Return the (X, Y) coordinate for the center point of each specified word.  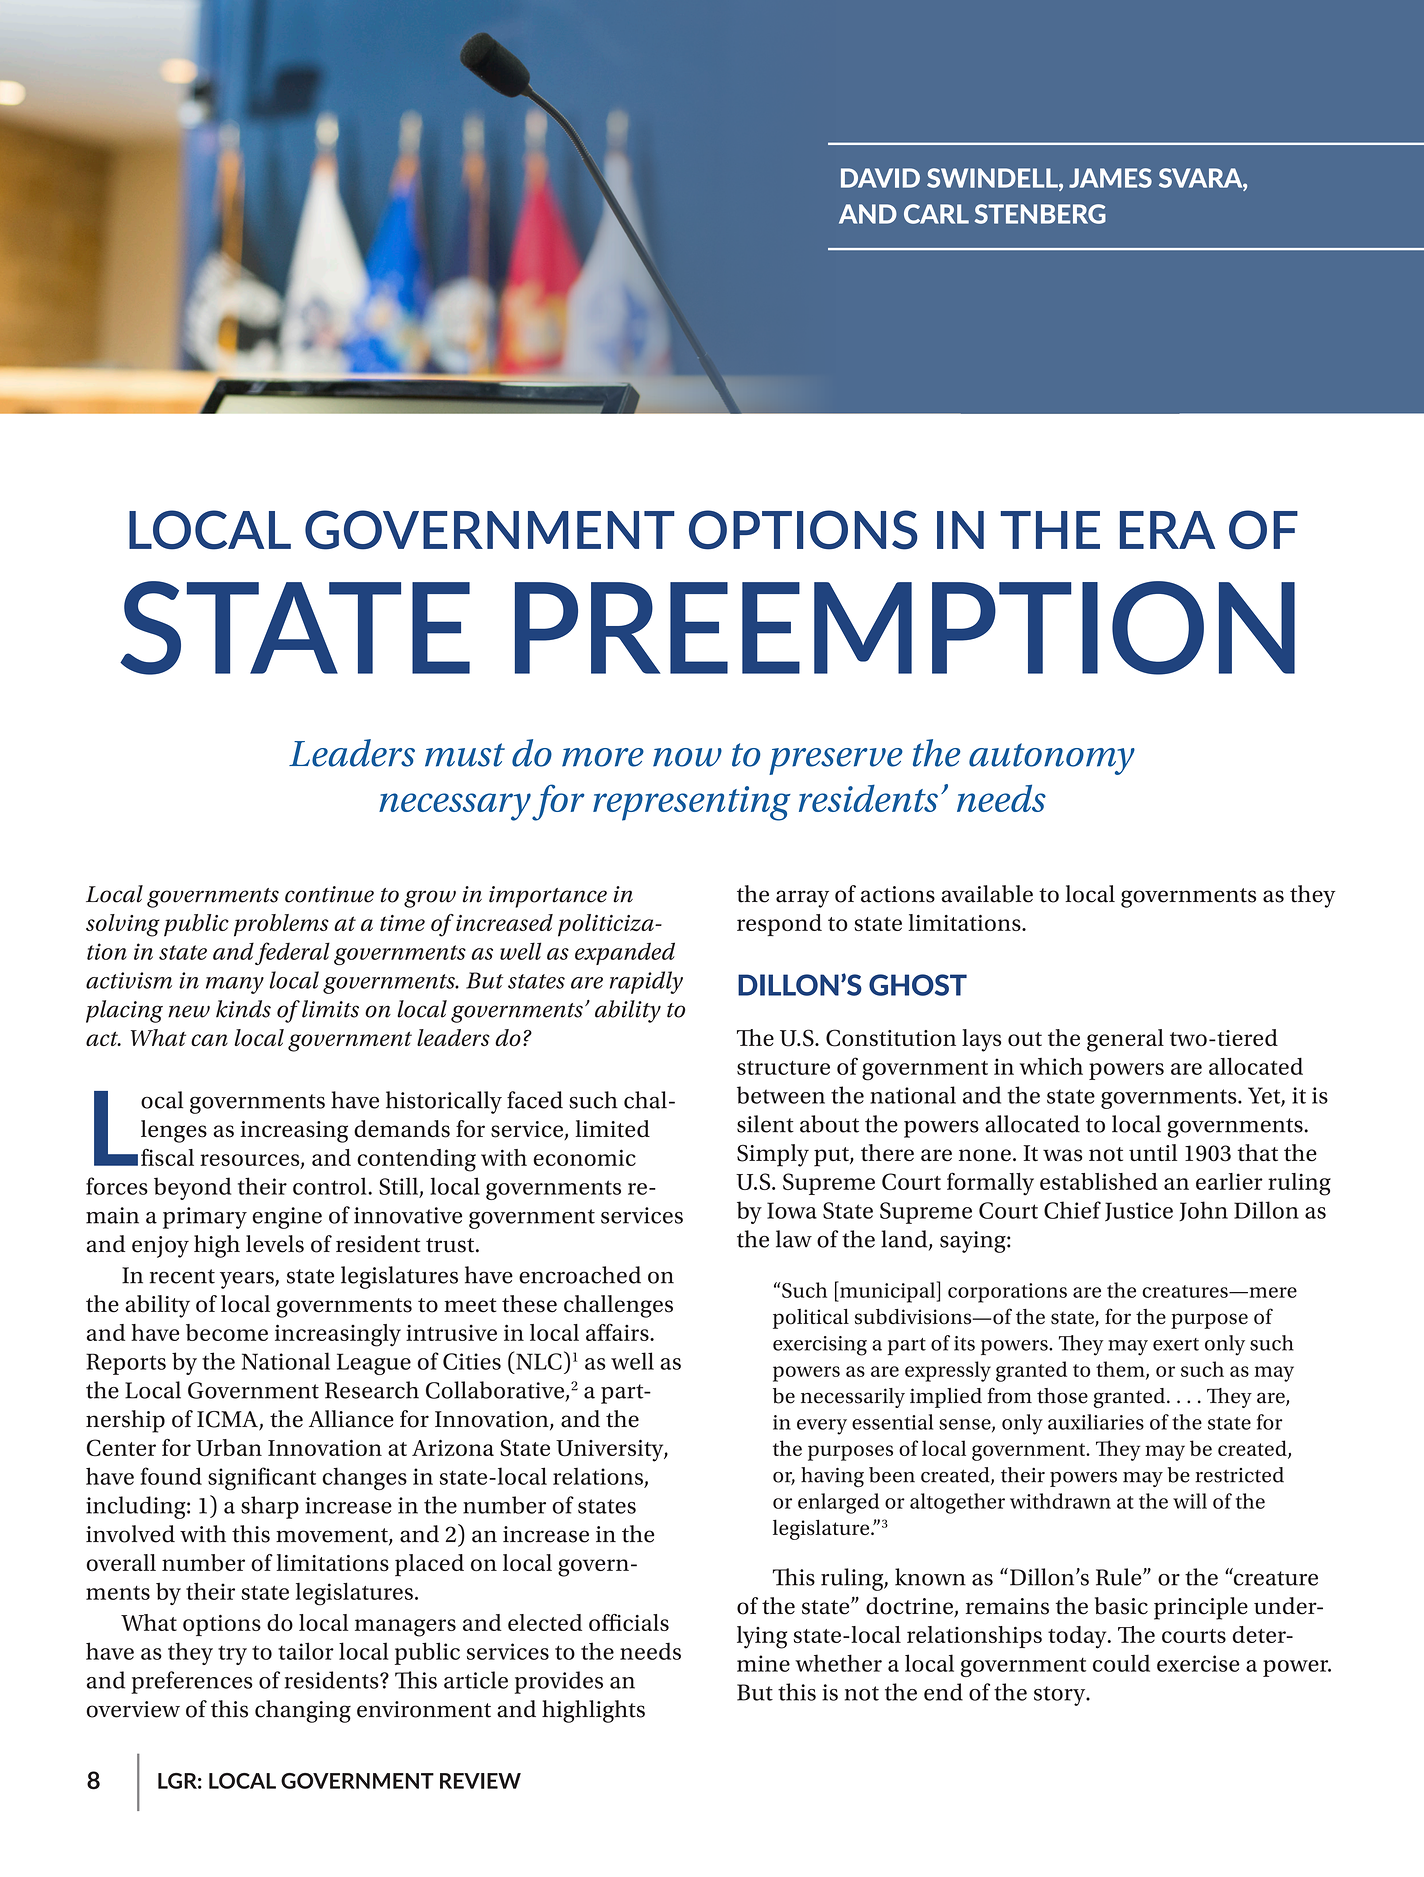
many (235, 985)
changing (303, 1711)
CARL (936, 214)
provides (559, 1682)
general (1125, 1040)
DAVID (880, 178)
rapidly (646, 982)
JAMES (1110, 178)
